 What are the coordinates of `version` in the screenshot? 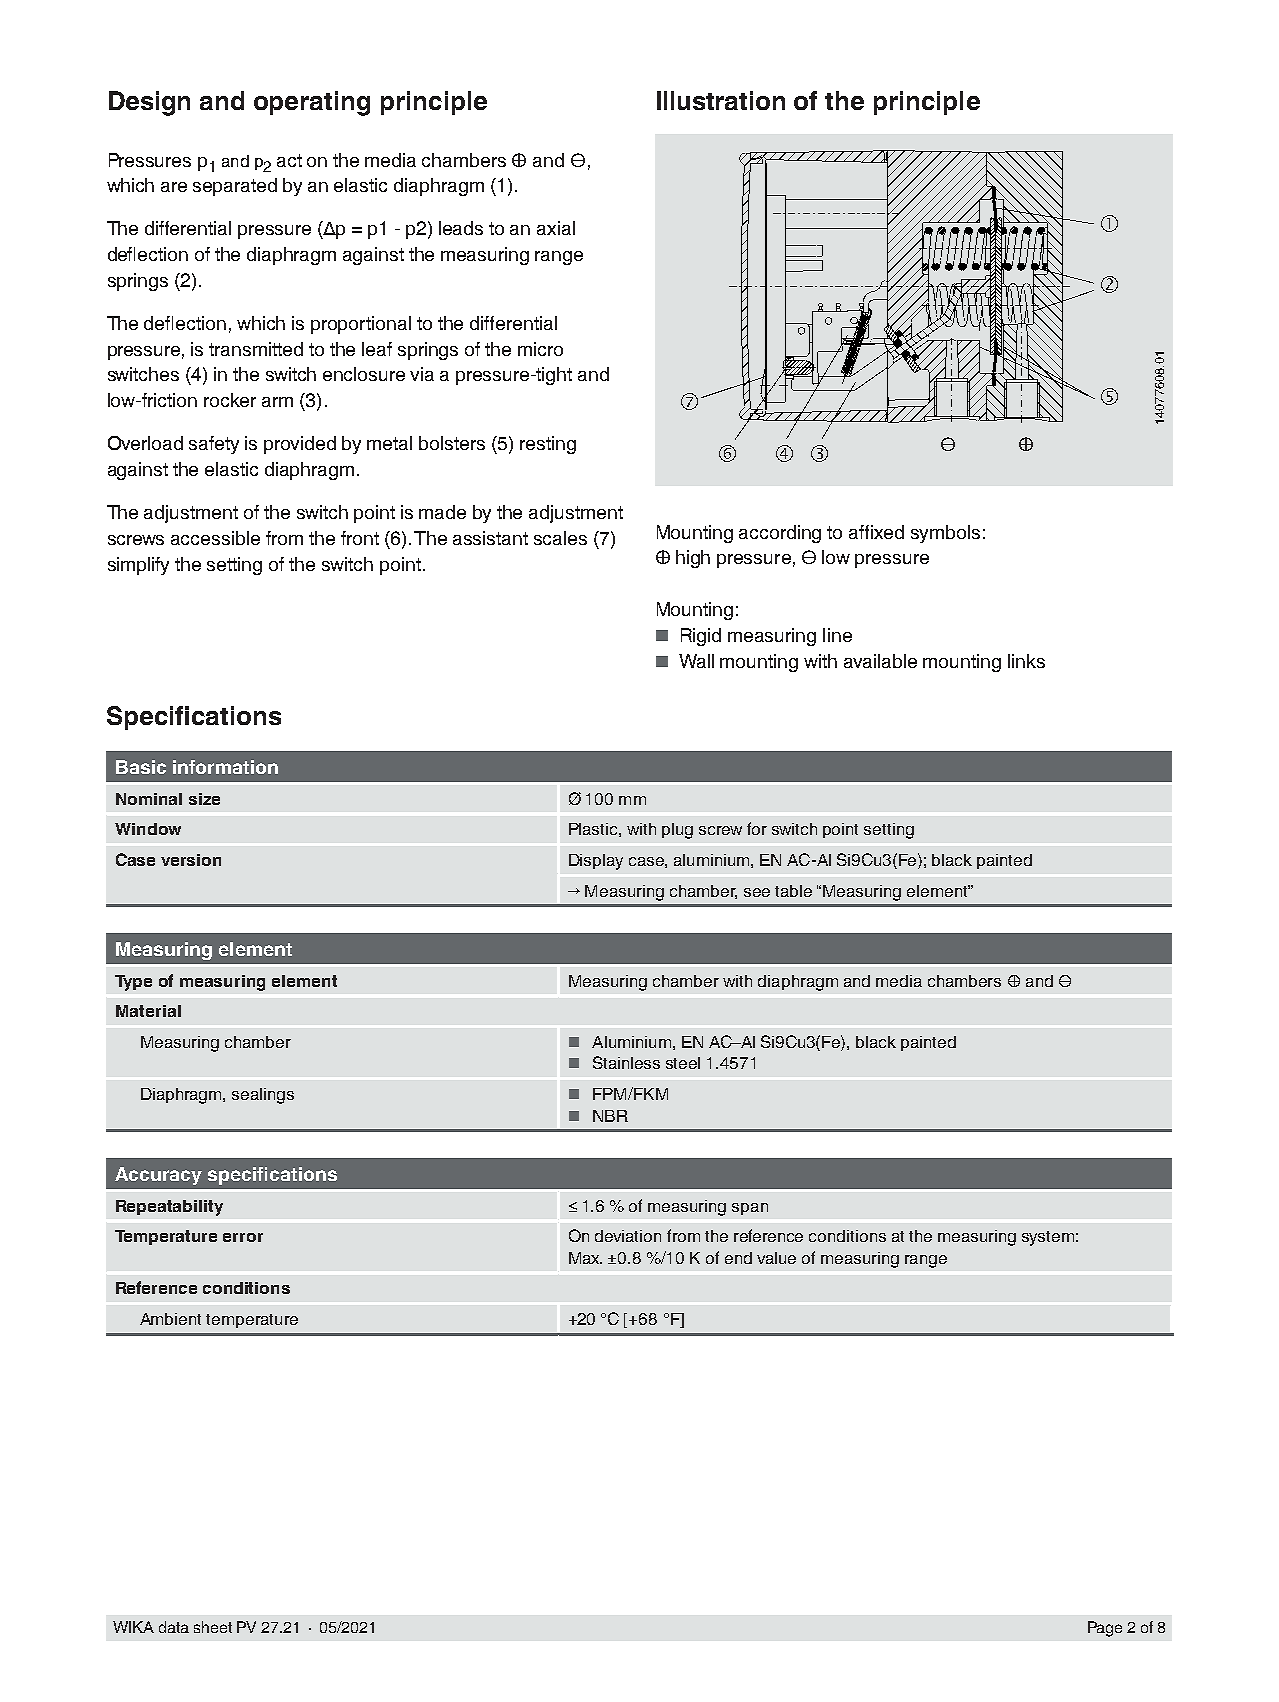 It's located at (191, 860).
